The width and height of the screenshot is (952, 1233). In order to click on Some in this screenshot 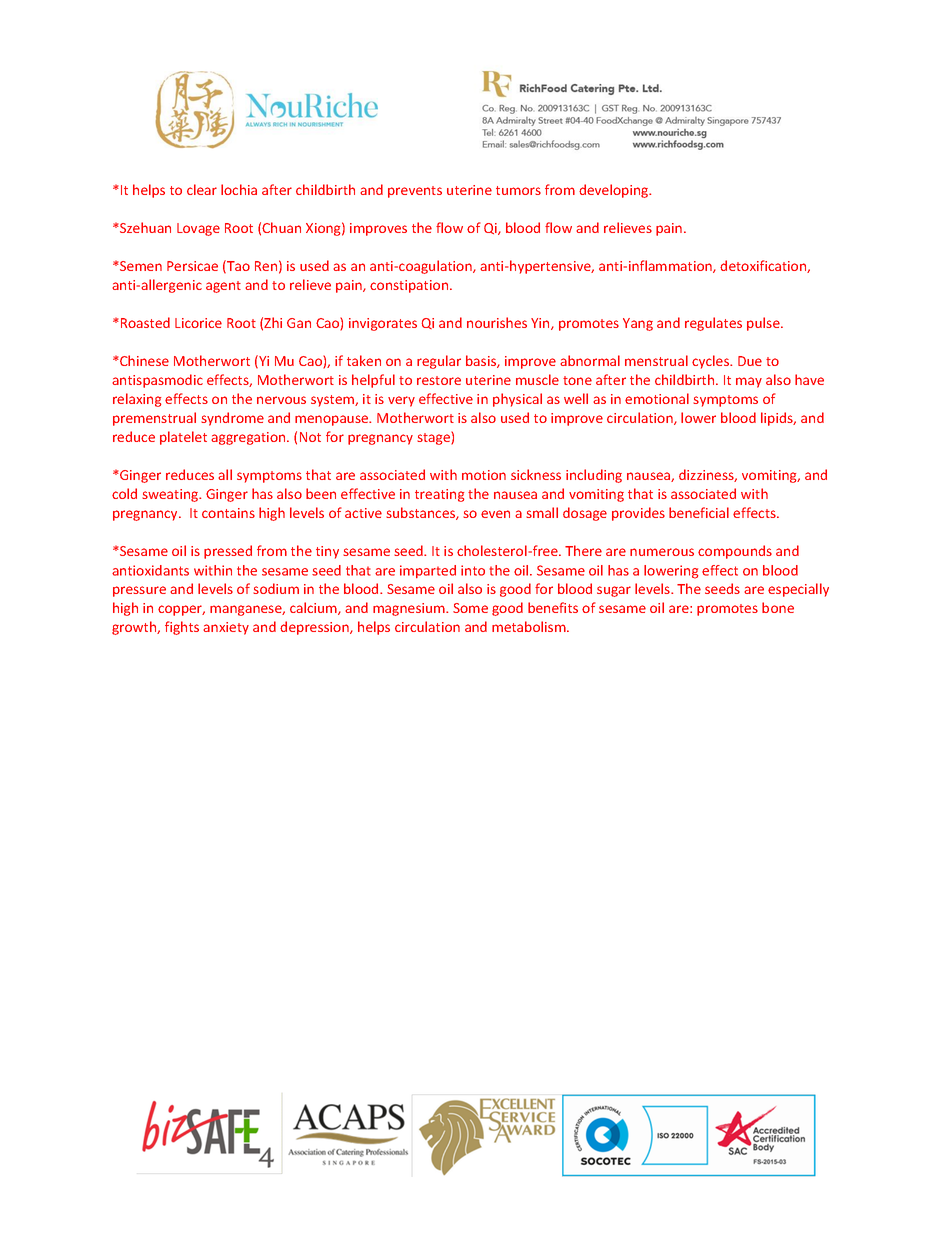, I will do `click(470, 608)`.
